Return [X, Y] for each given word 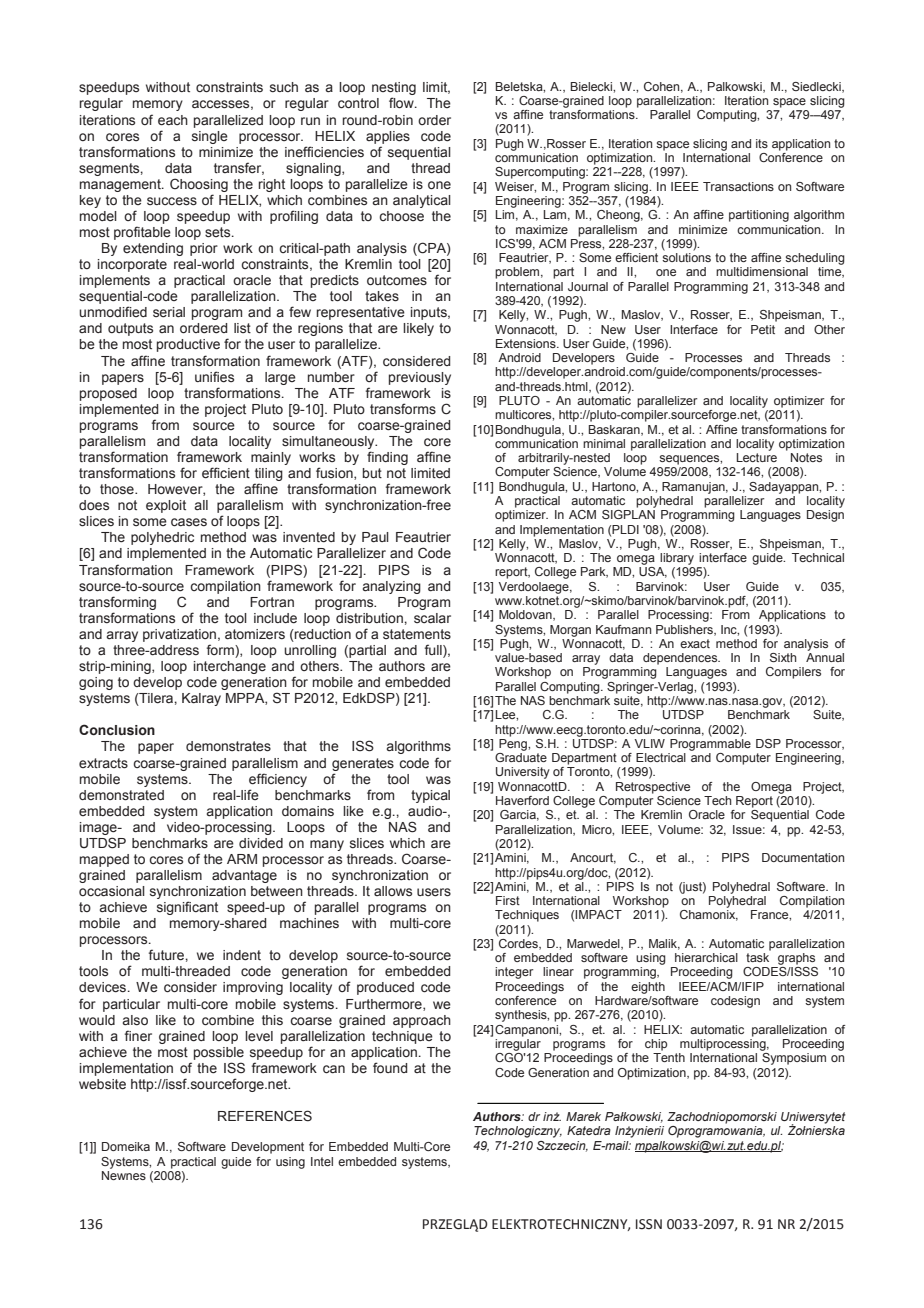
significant [187, 908]
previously [420, 378]
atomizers [255, 634]
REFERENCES [265, 1116]
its [762, 143]
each [173, 120]
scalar [432, 618]
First [508, 900]
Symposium [794, 1059]
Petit [763, 329]
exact [695, 643]
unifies [214, 377]
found [390, 1067]
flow [402, 102]
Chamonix [709, 915]
